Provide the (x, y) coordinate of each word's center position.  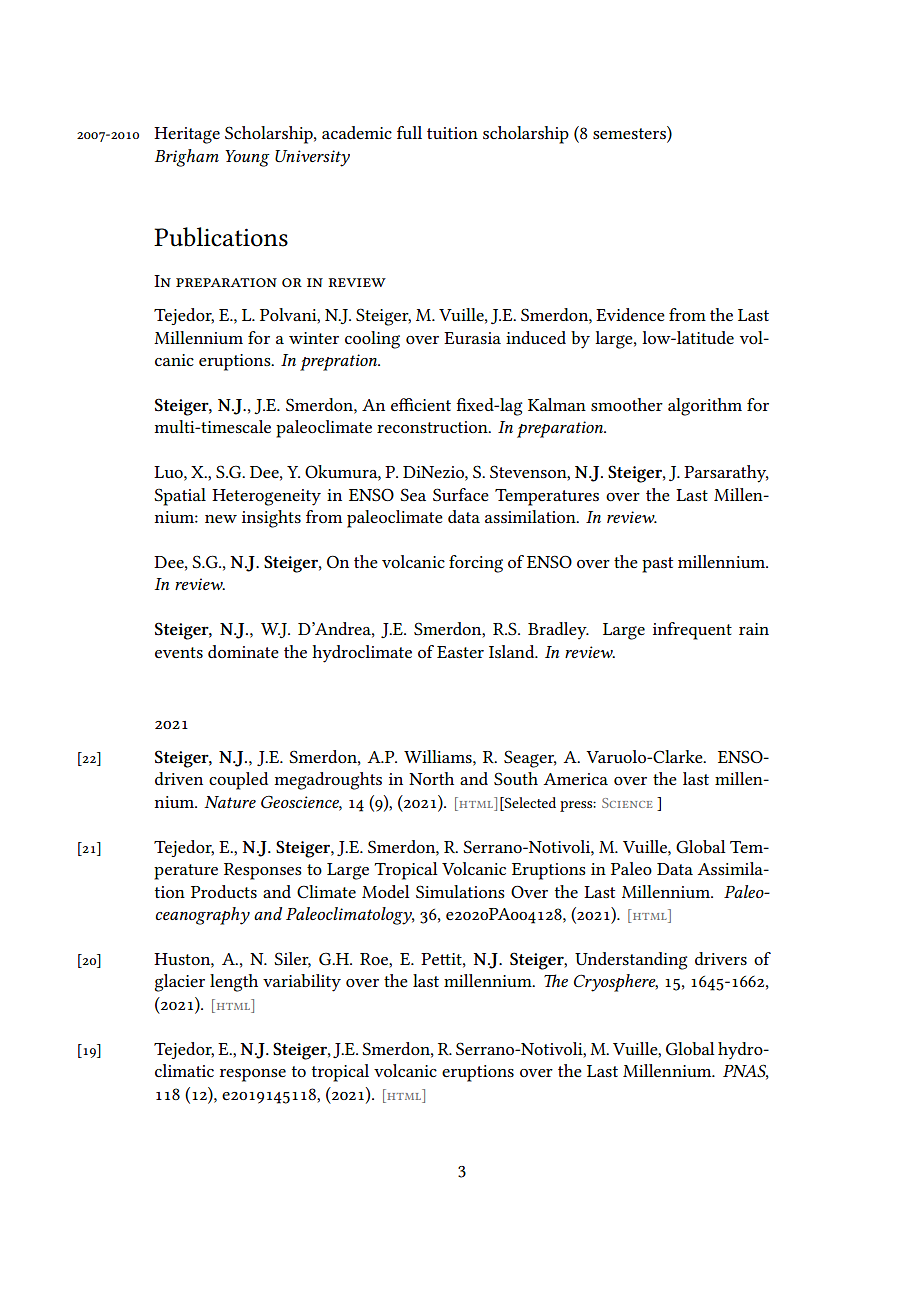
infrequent (692, 631)
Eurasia (472, 338)
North (431, 778)
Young (247, 158)
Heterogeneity (266, 497)
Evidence (630, 314)
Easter (460, 652)
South (516, 778)
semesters (630, 134)
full (409, 132)
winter (314, 338)
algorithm (705, 407)
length (234, 983)
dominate (243, 651)
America (575, 779)
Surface (461, 495)
